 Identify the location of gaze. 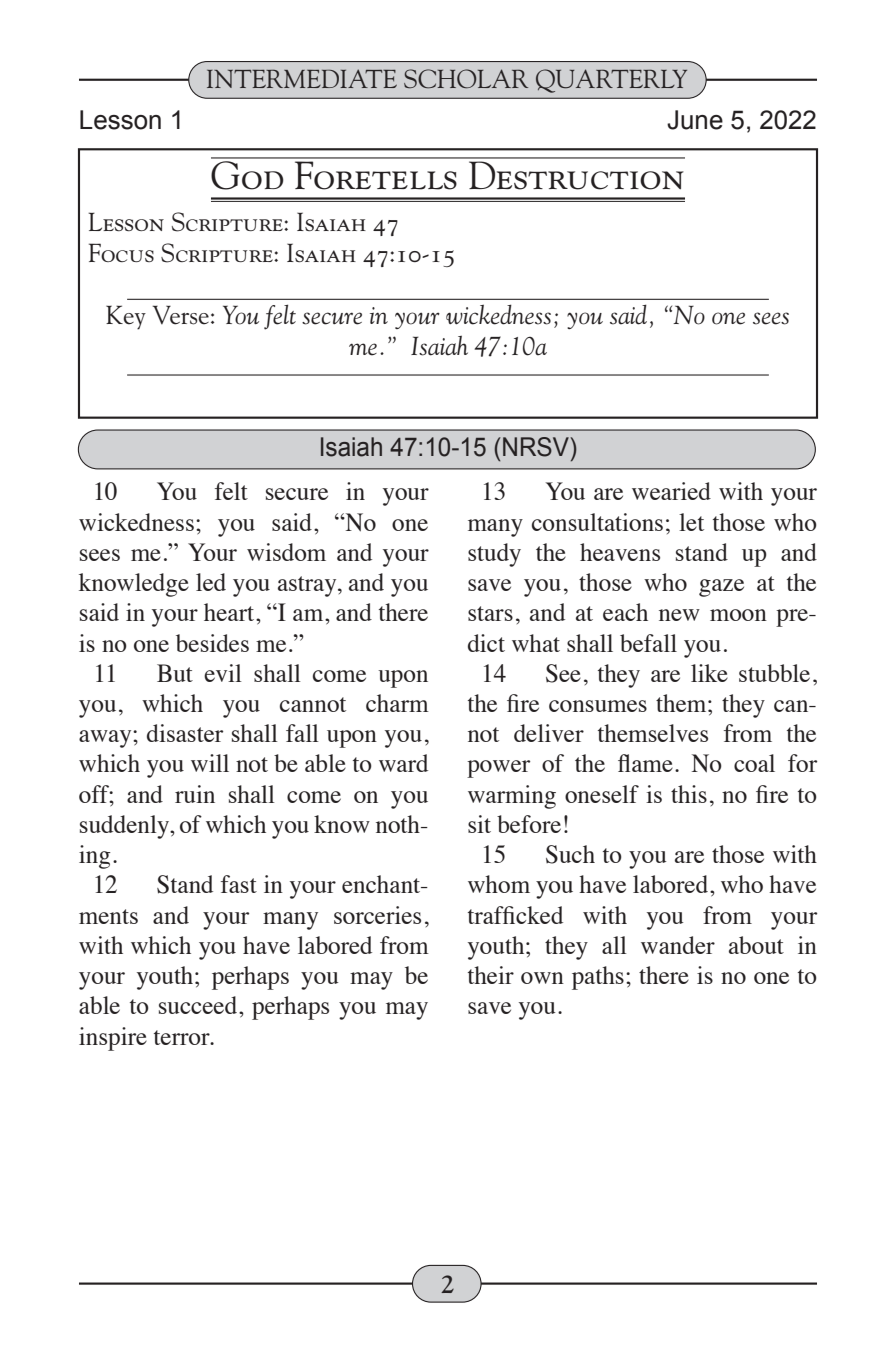
(721, 588).
